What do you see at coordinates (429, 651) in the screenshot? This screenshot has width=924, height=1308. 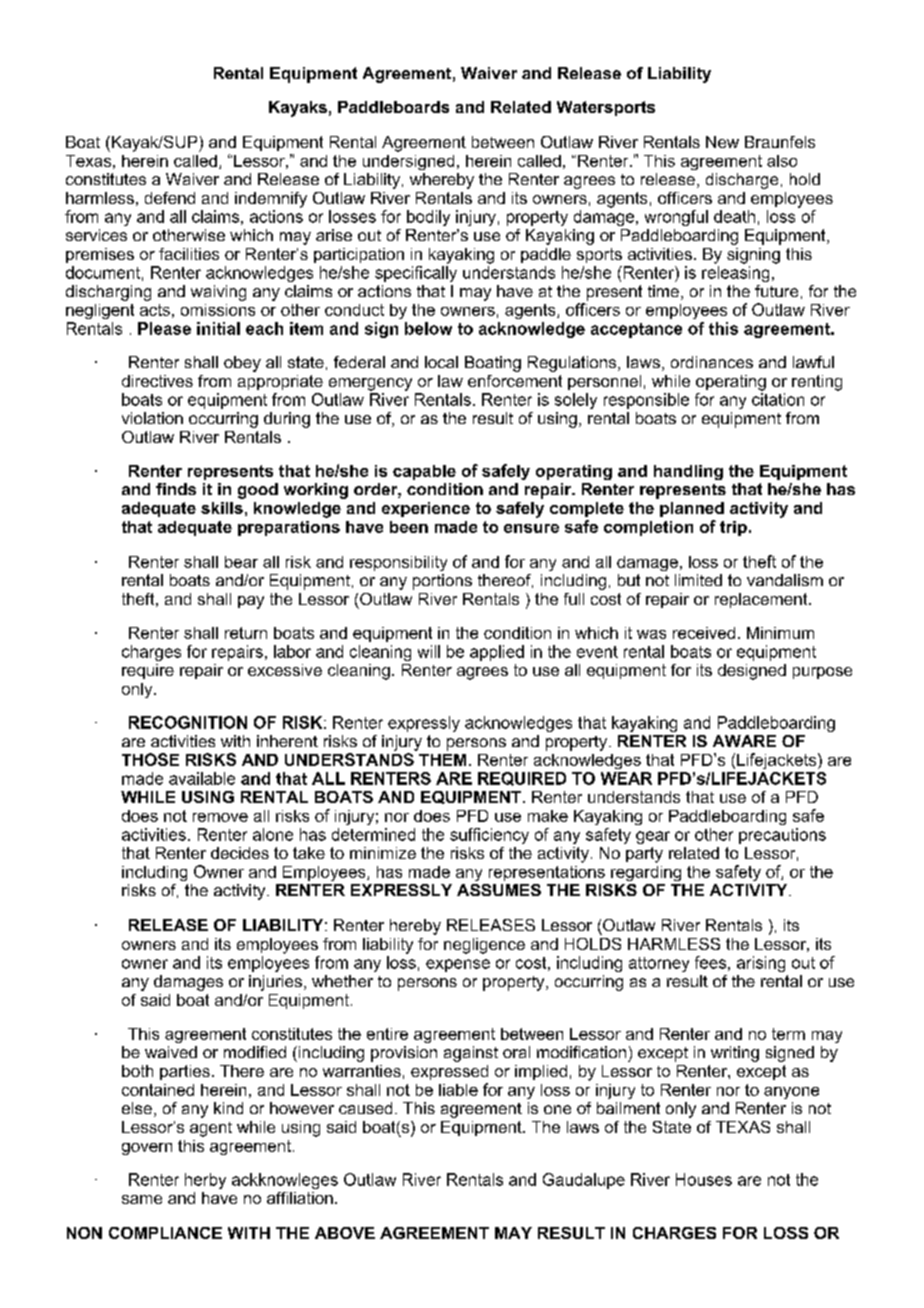 I see `will` at bounding box center [429, 651].
